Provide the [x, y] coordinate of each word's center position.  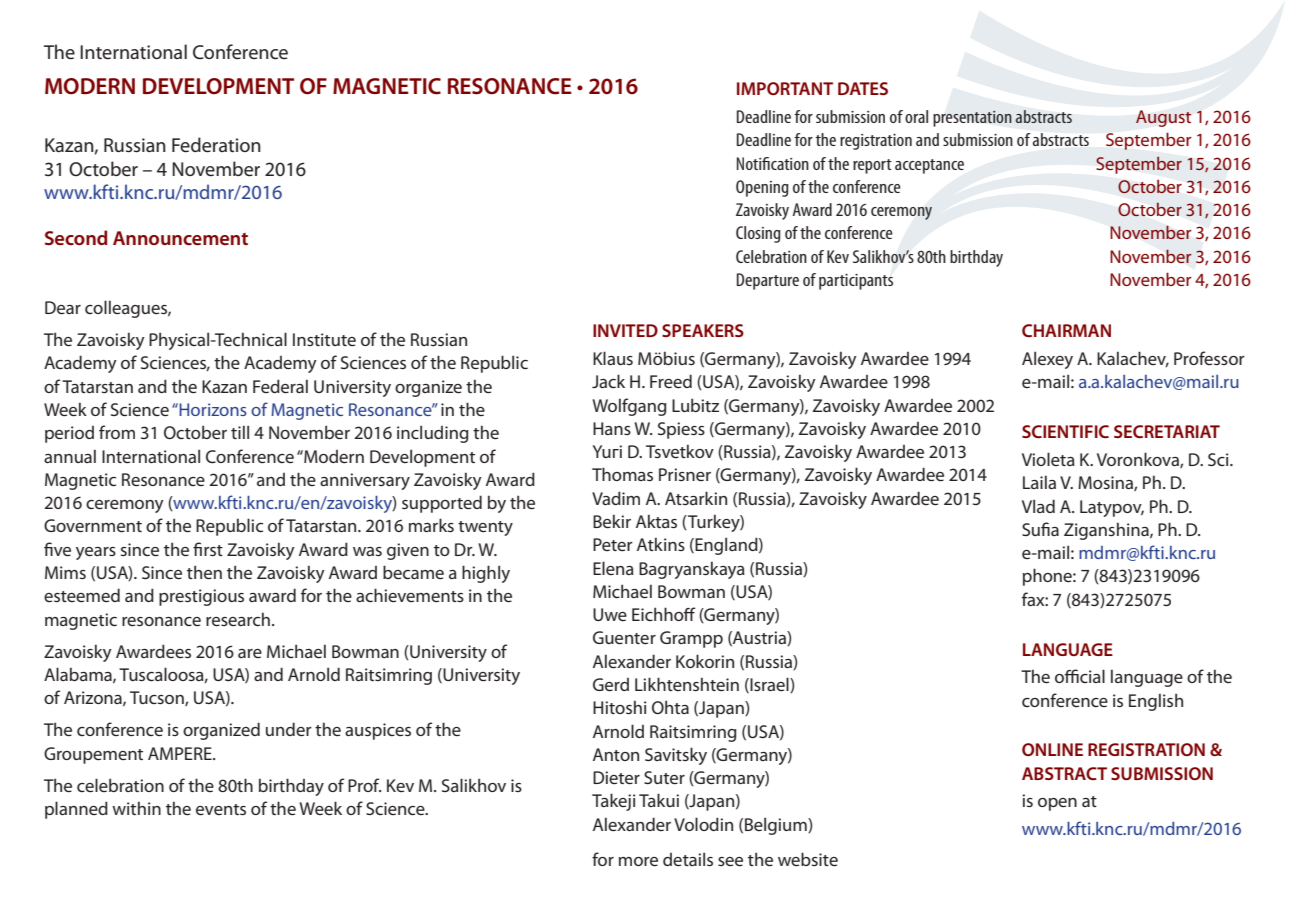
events [221, 809]
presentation [972, 118]
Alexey [1047, 360]
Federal [280, 386]
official [1080, 676]
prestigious [201, 597]
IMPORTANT [785, 88]
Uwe [610, 614]
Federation [216, 145]
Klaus [613, 358]
